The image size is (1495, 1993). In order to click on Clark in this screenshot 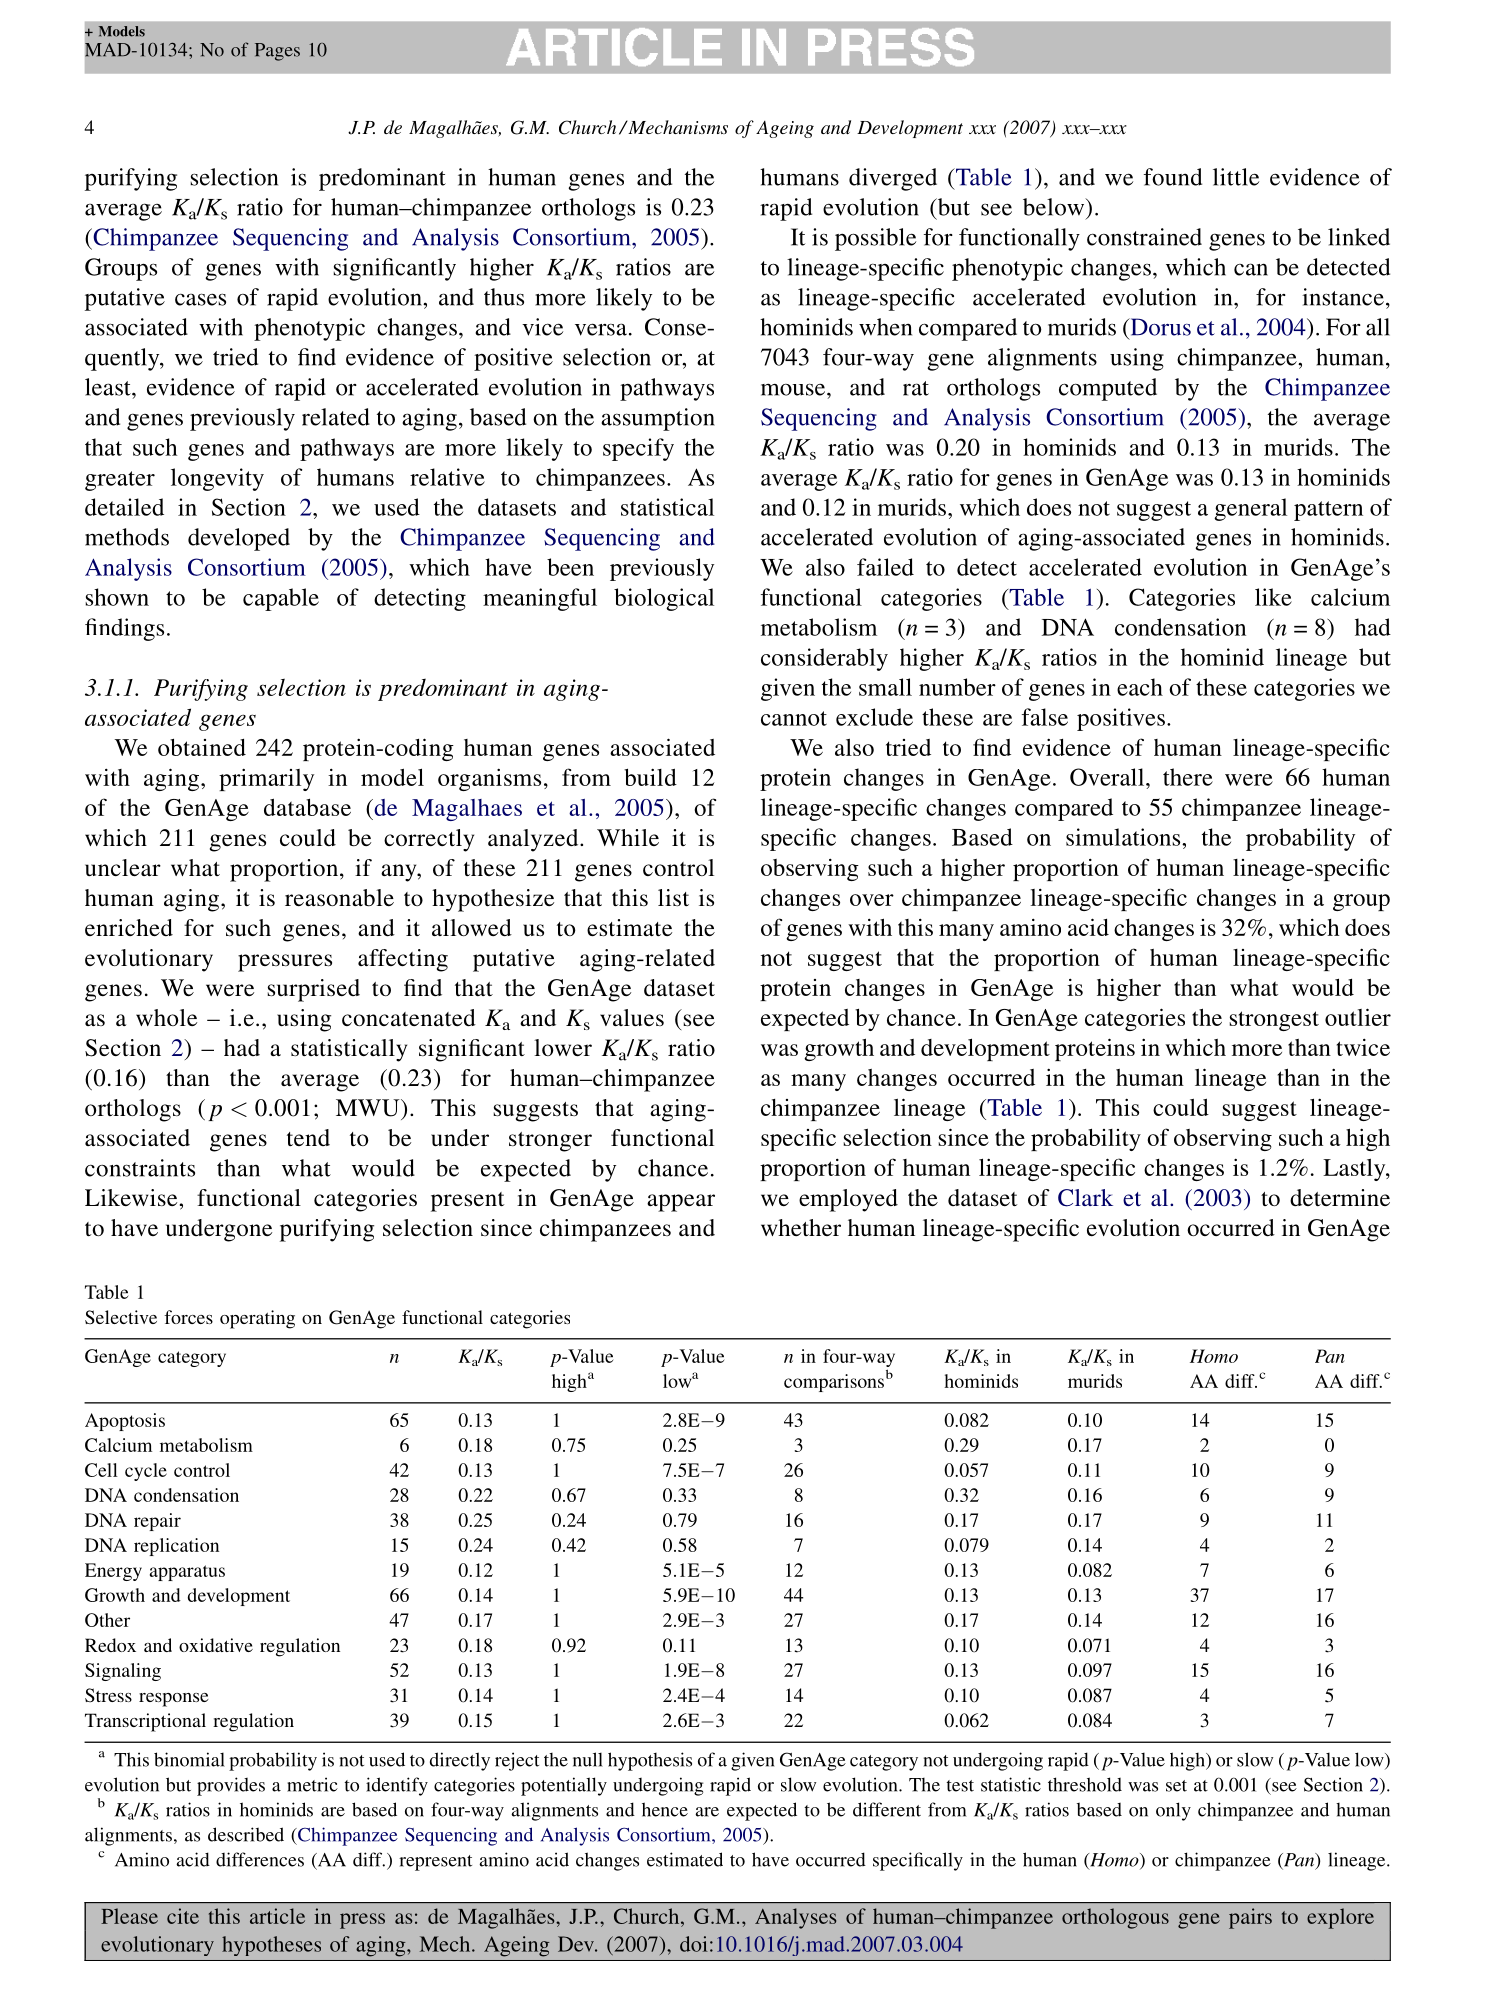, I will do `click(1085, 1198)`.
